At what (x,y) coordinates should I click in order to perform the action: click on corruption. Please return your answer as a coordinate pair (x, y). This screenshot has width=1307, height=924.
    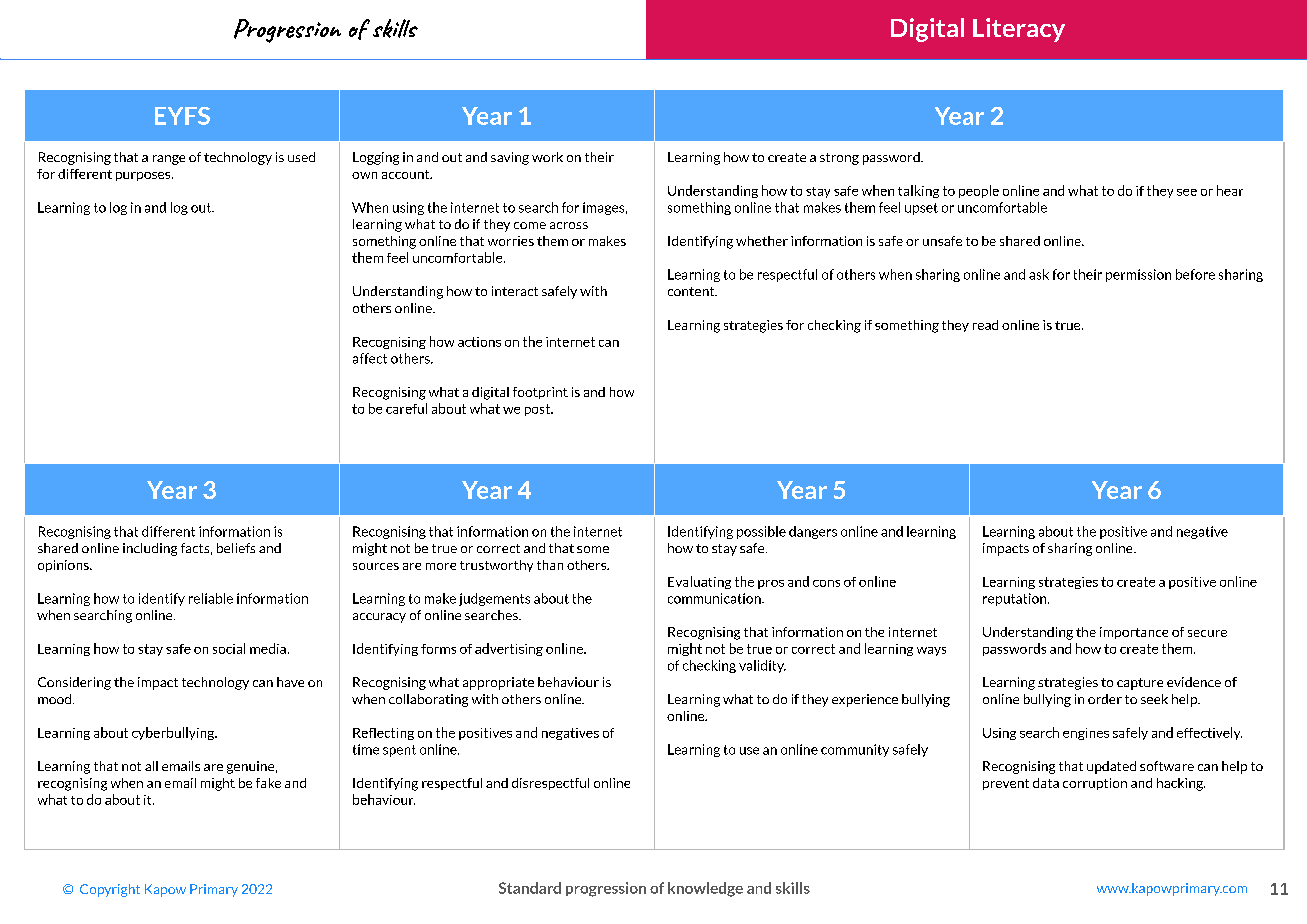
    Looking at the image, I should click on (1095, 784).
